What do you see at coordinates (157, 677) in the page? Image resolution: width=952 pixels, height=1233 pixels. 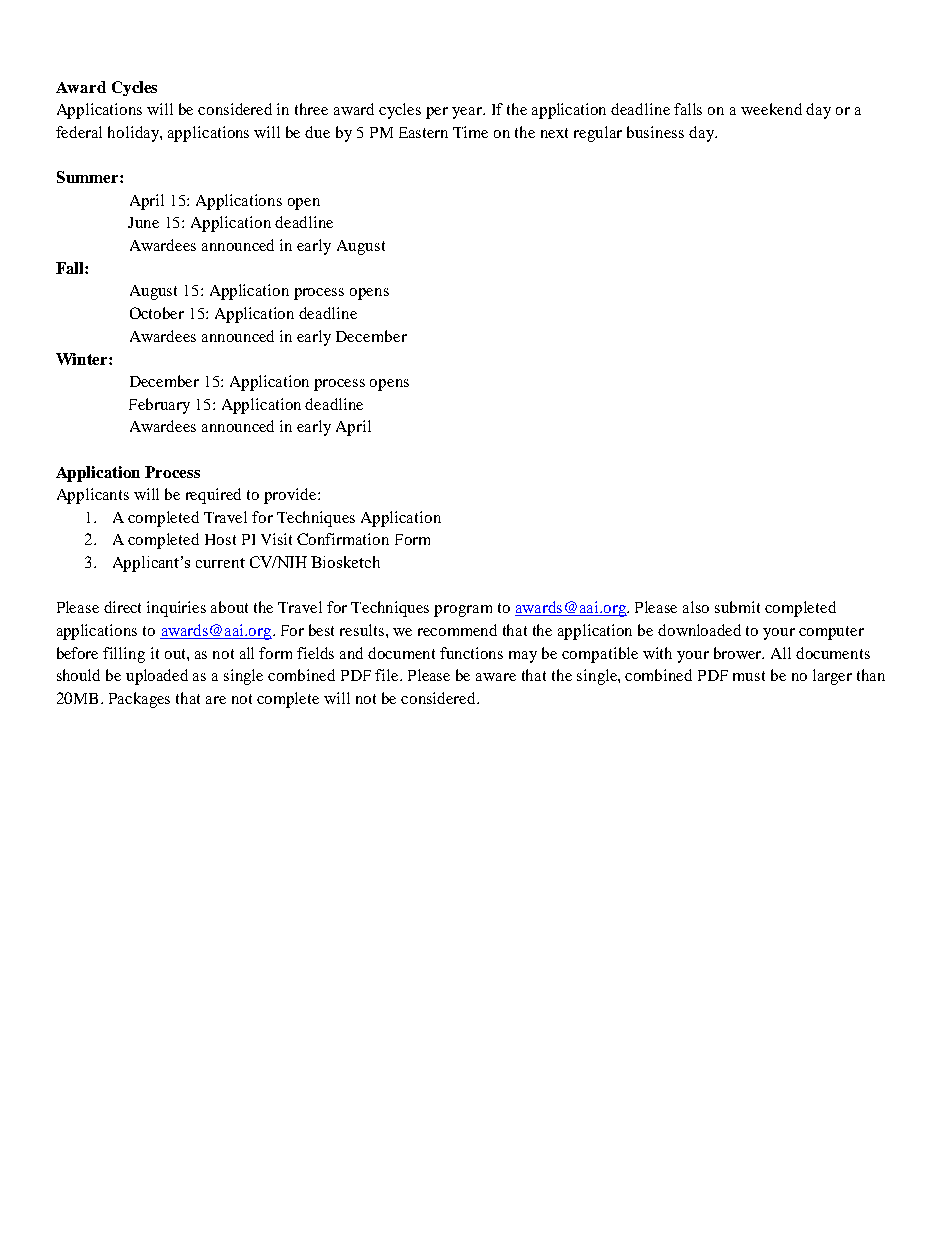 I see `uploaded` at bounding box center [157, 677].
